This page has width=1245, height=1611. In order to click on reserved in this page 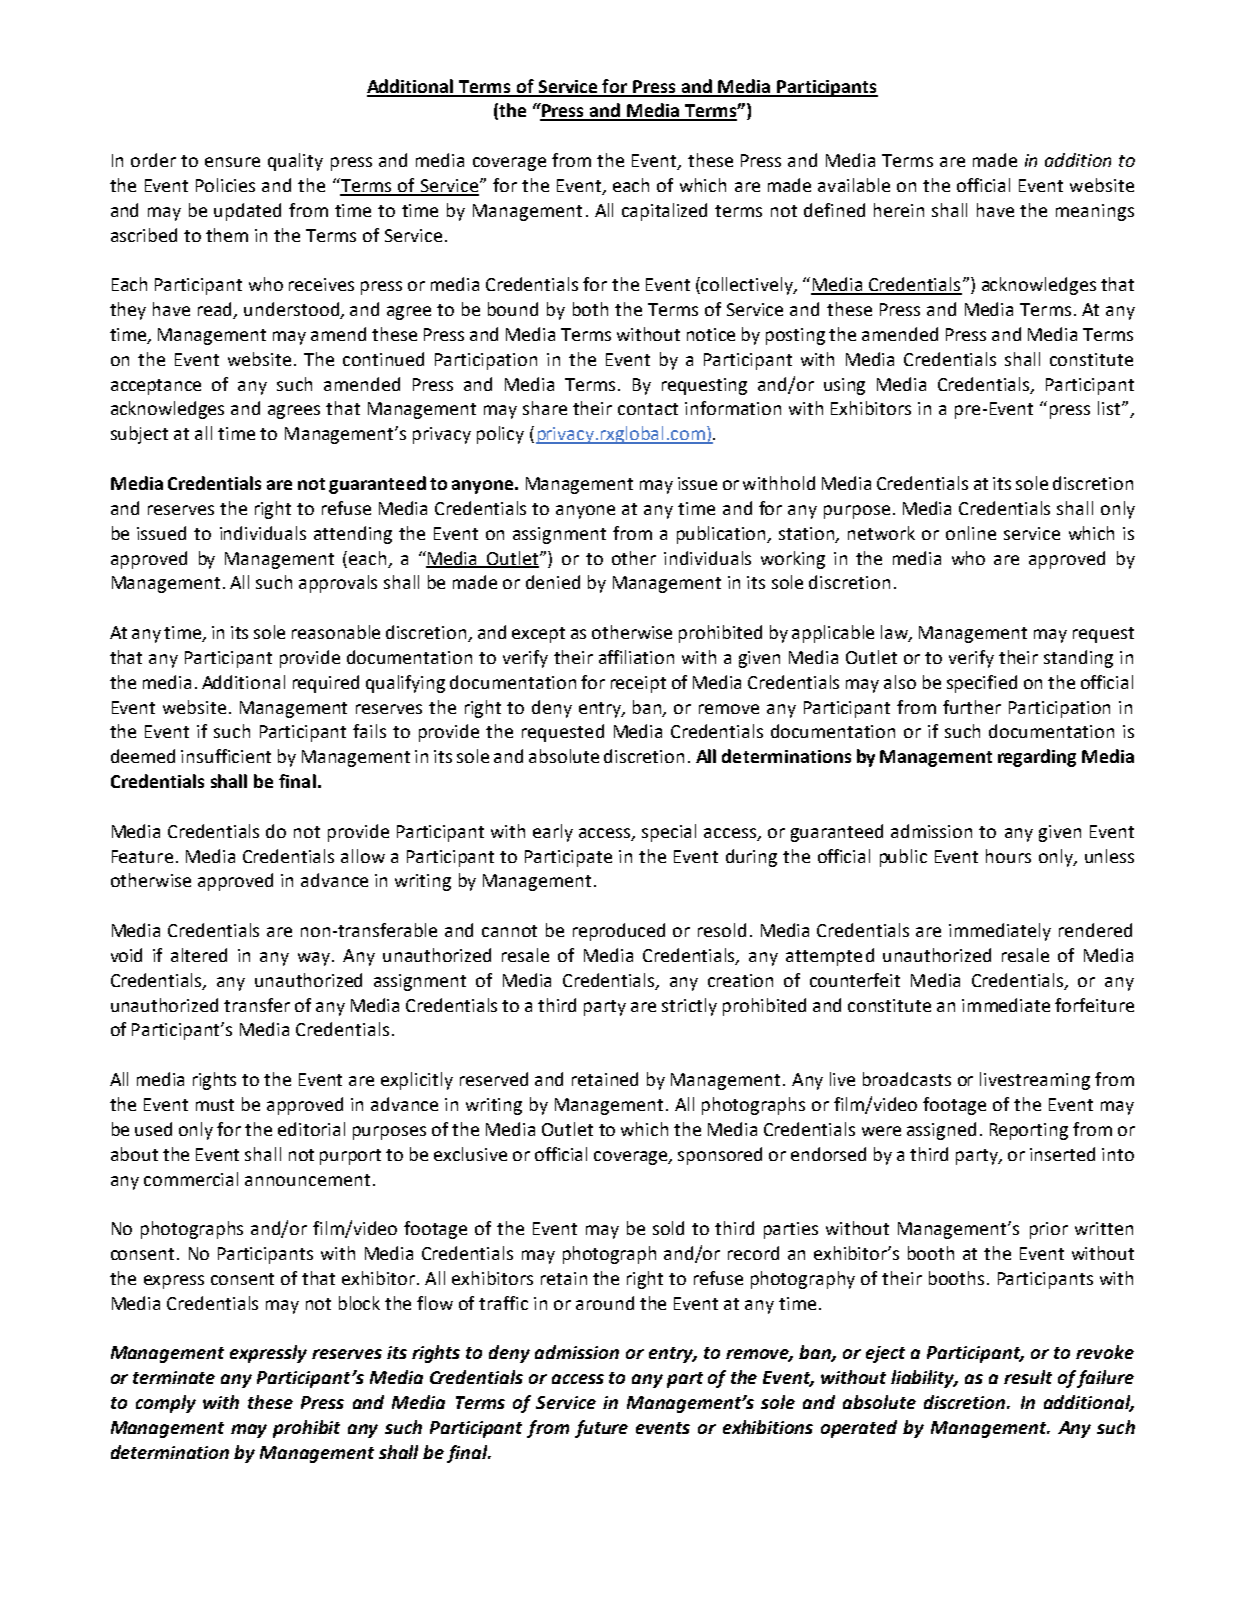, I will do `click(494, 1079)`.
